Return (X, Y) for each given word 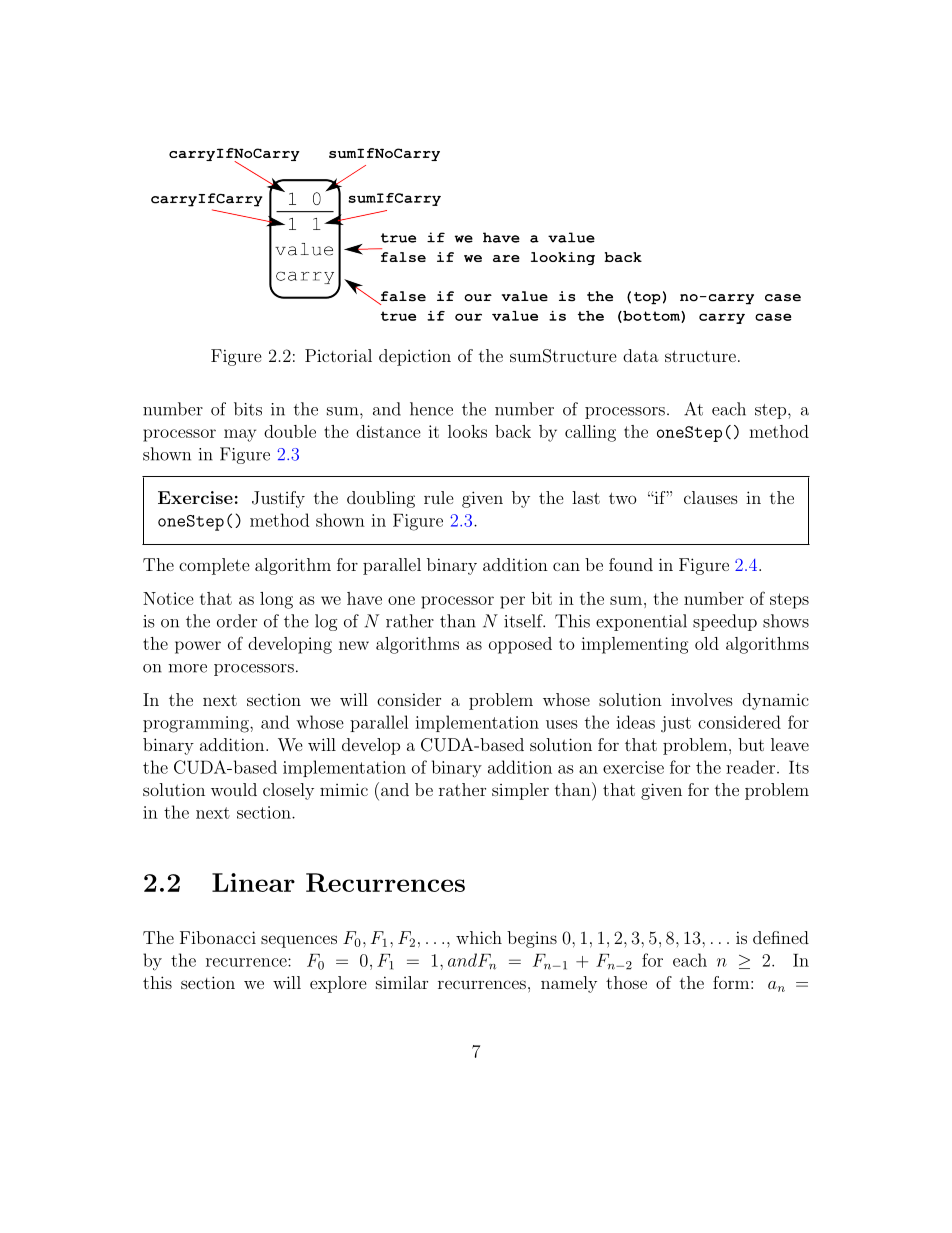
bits (248, 409)
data (641, 355)
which (479, 937)
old (707, 643)
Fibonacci (218, 937)
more (187, 668)
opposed (520, 645)
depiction (415, 357)
